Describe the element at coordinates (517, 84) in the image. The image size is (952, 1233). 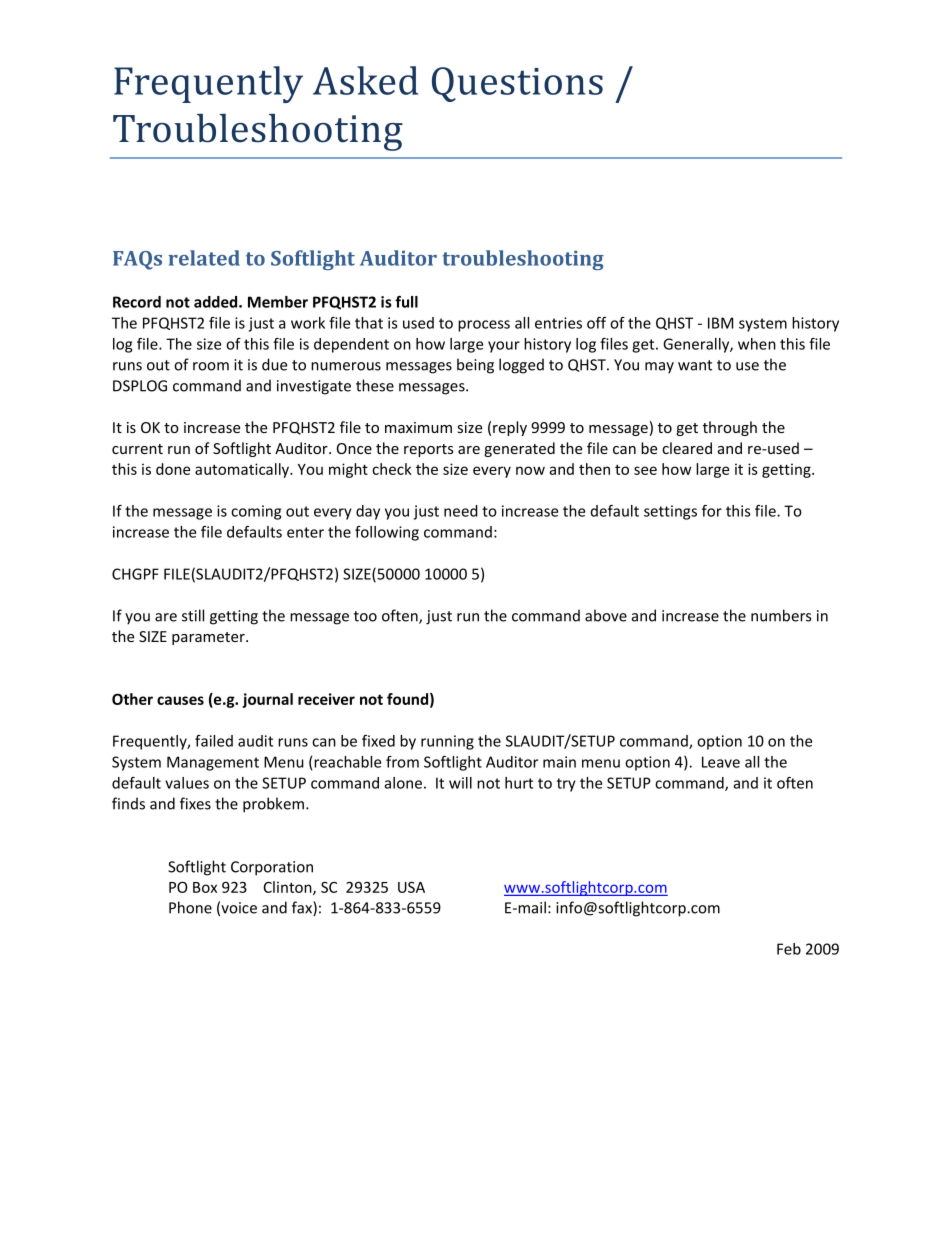
I see `Questions` at that location.
